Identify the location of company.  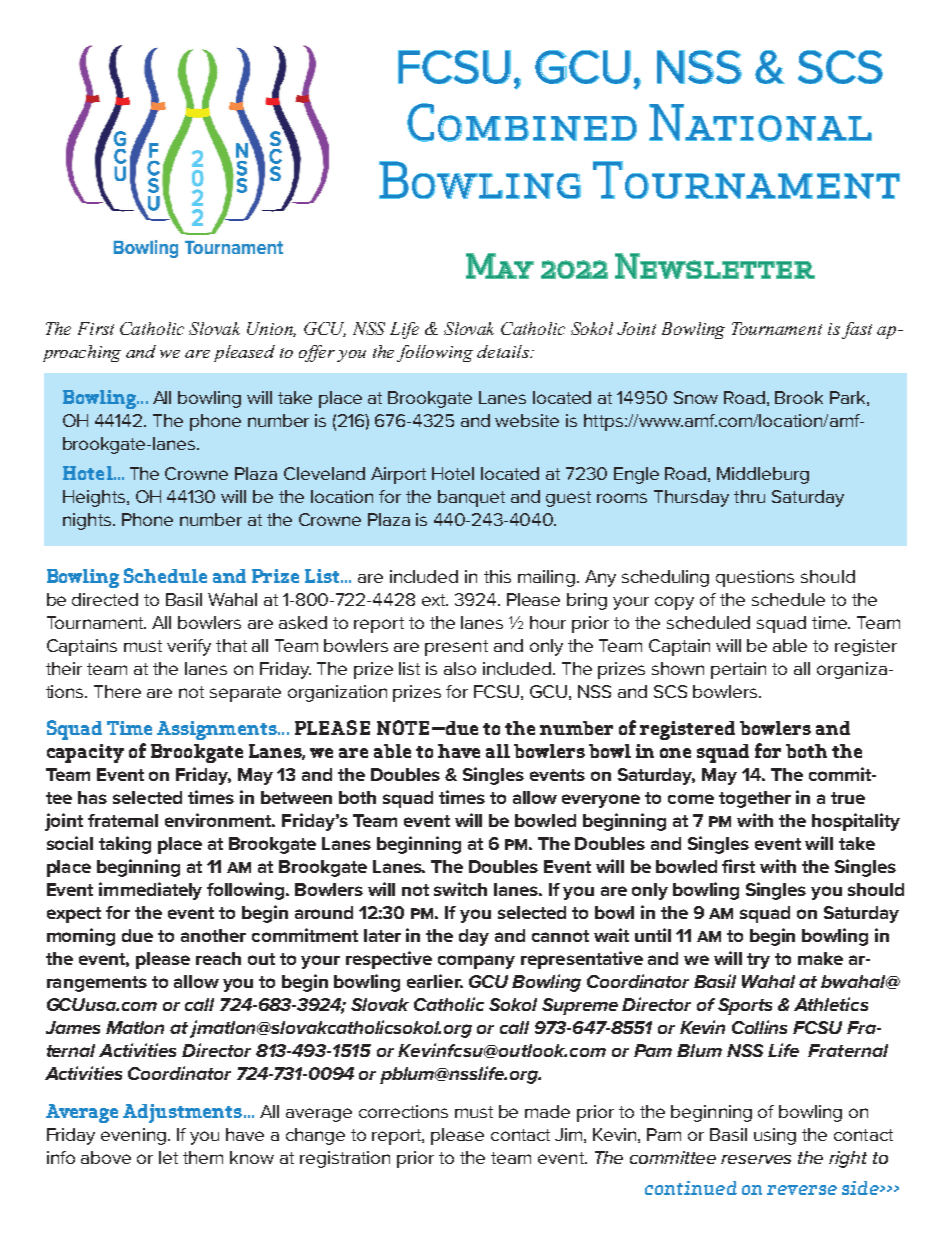
(476, 962).
